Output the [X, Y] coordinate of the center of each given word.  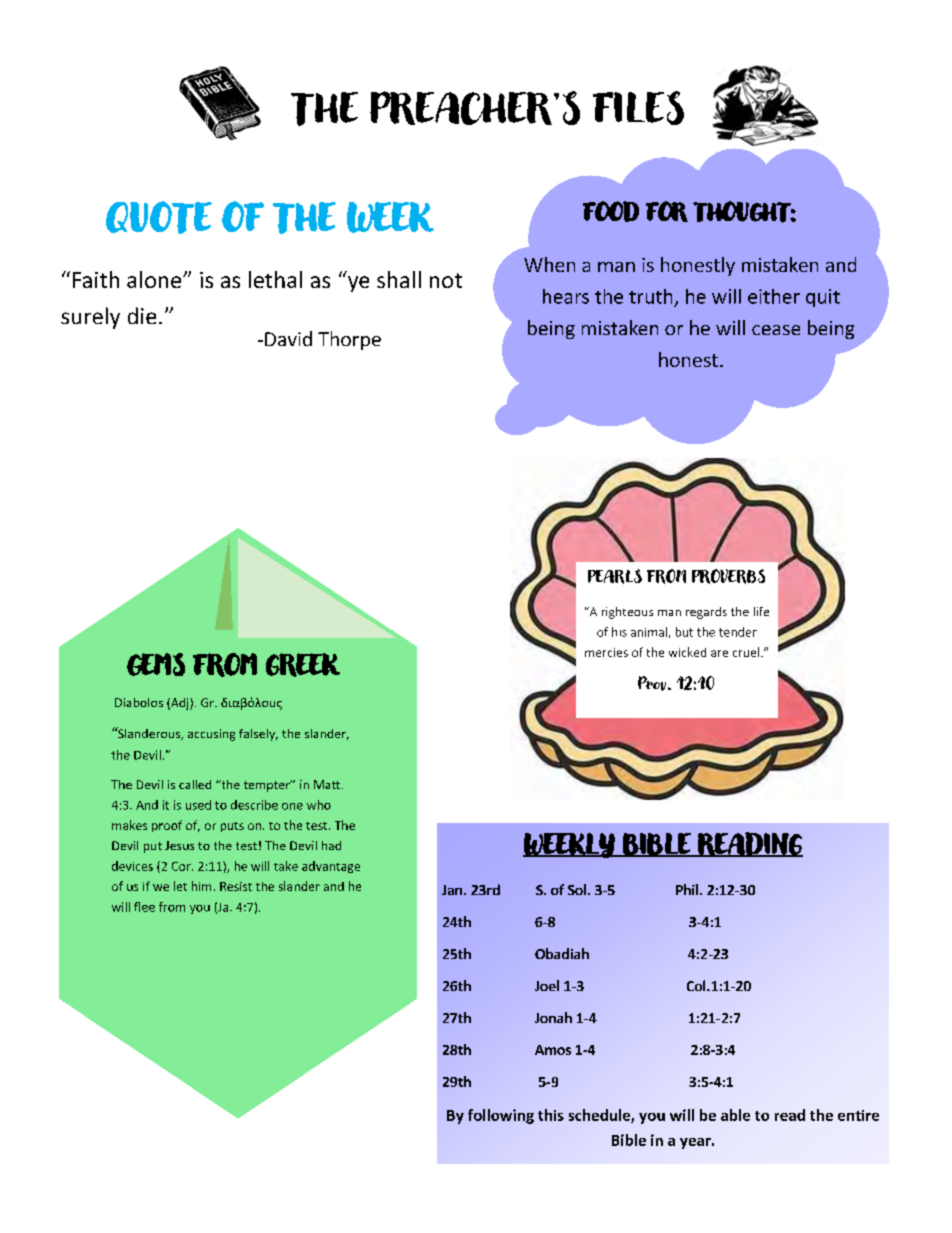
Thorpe [349, 340]
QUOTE [159, 217]
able [735, 1115]
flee [144, 907]
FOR [667, 211]
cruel [746, 652]
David [288, 338]
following [501, 1116]
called [195, 784]
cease [776, 330]
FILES [638, 108]
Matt [327, 784]
